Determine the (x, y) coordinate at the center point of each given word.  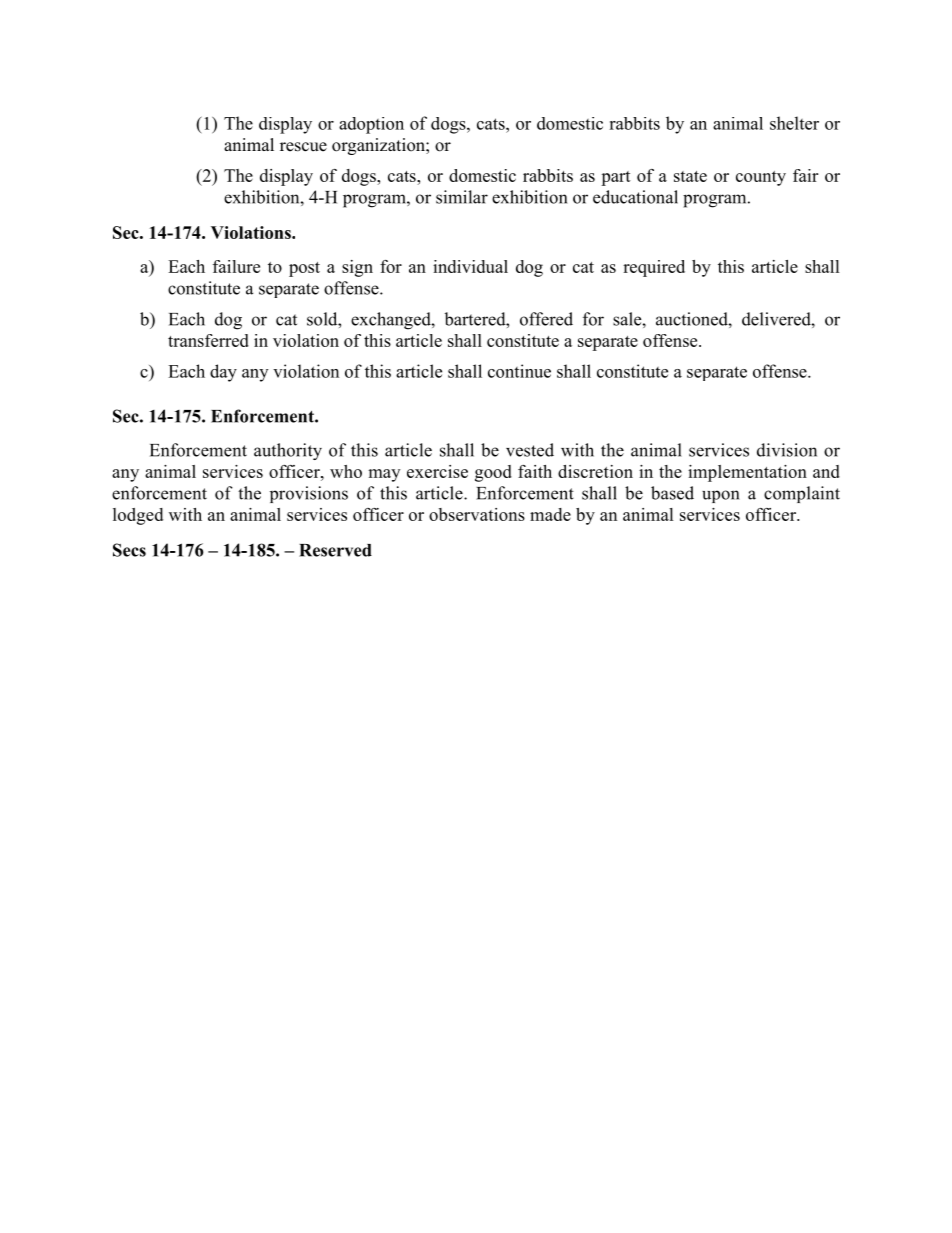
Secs (129, 550)
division (787, 450)
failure (236, 266)
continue (519, 371)
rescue (303, 147)
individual (470, 266)
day (223, 373)
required (654, 268)
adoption (371, 125)
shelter (794, 123)
